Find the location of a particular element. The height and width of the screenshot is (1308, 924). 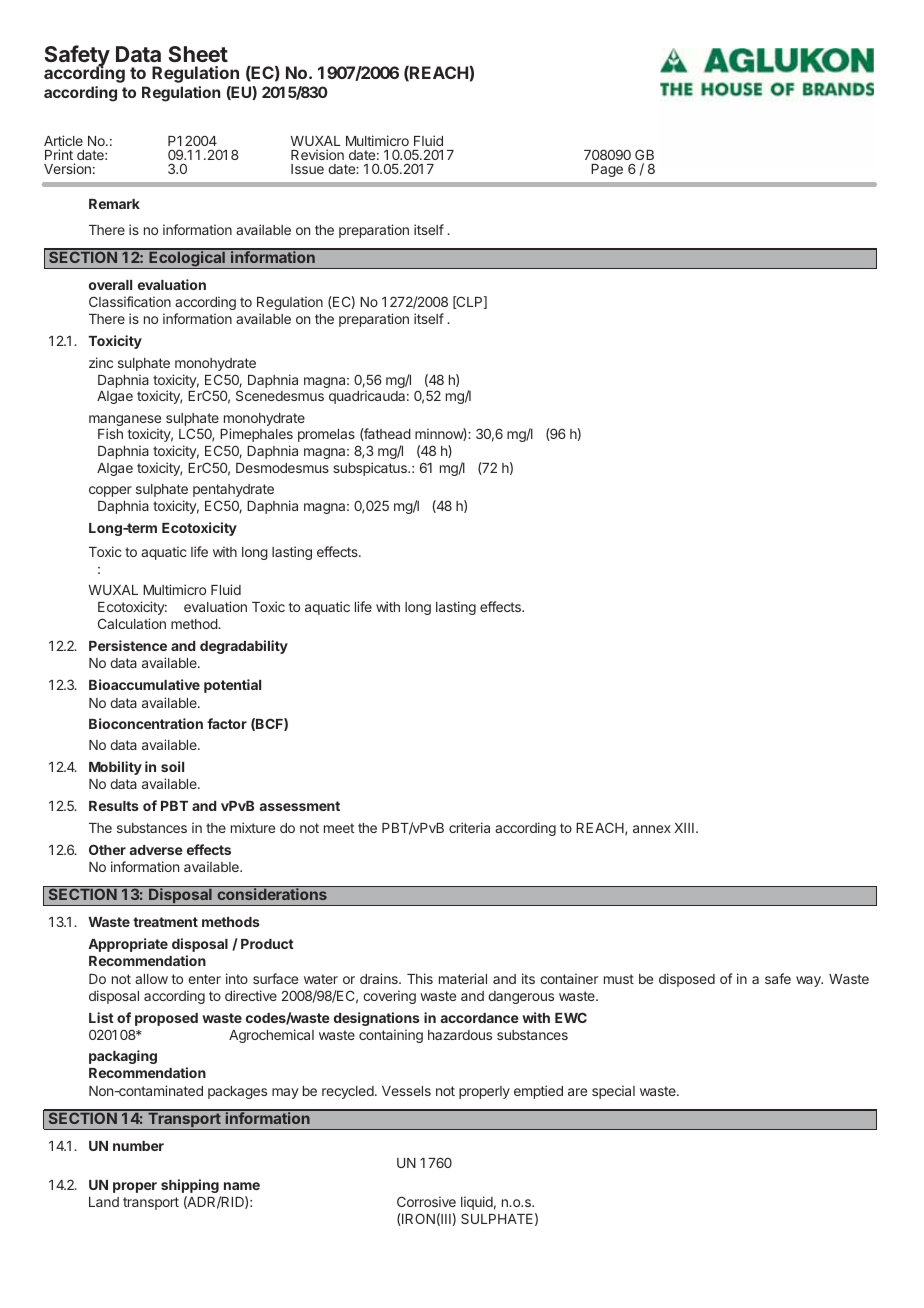

number is located at coordinates (138, 1146).
